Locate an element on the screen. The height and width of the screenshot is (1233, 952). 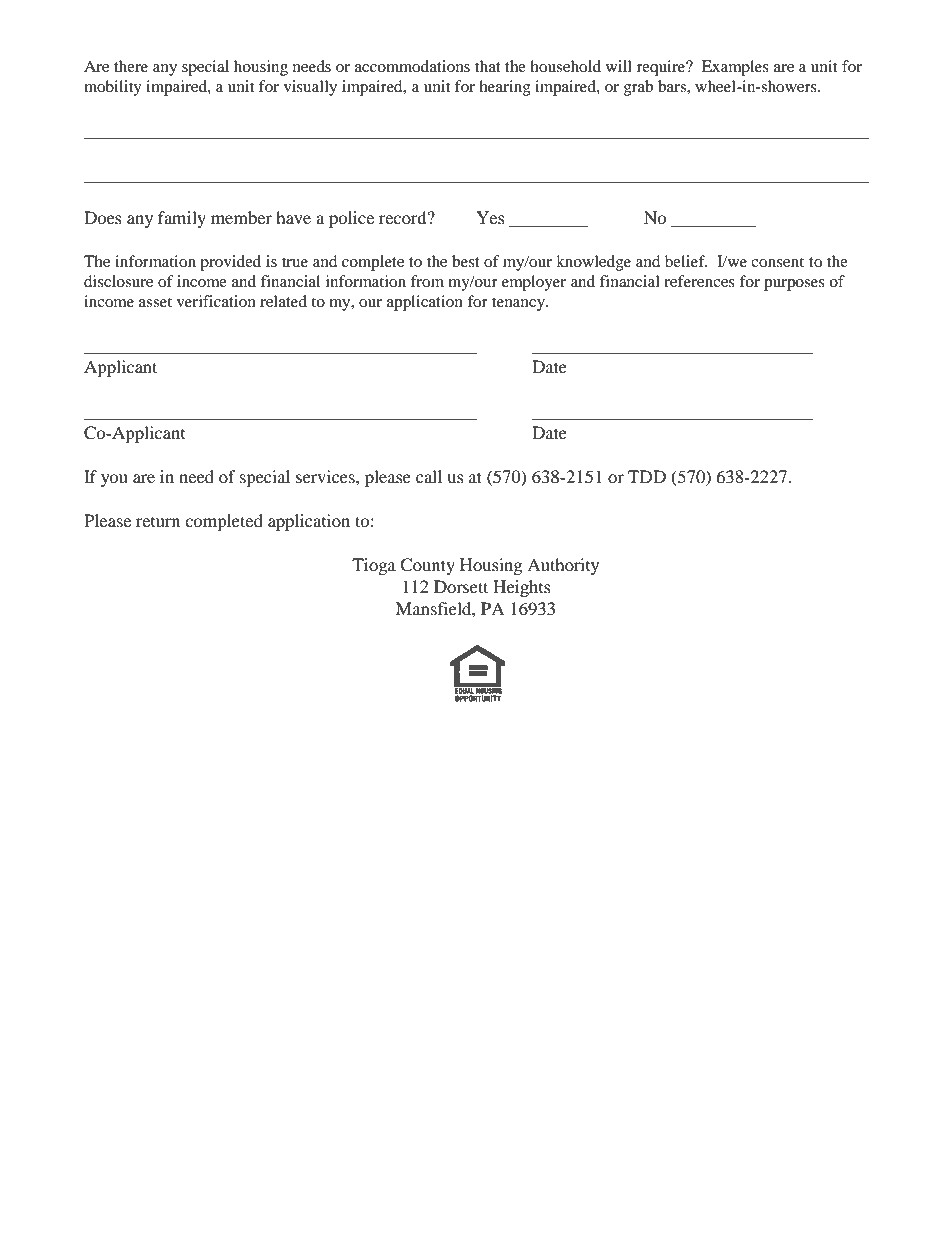
TDD is located at coordinates (647, 476).
